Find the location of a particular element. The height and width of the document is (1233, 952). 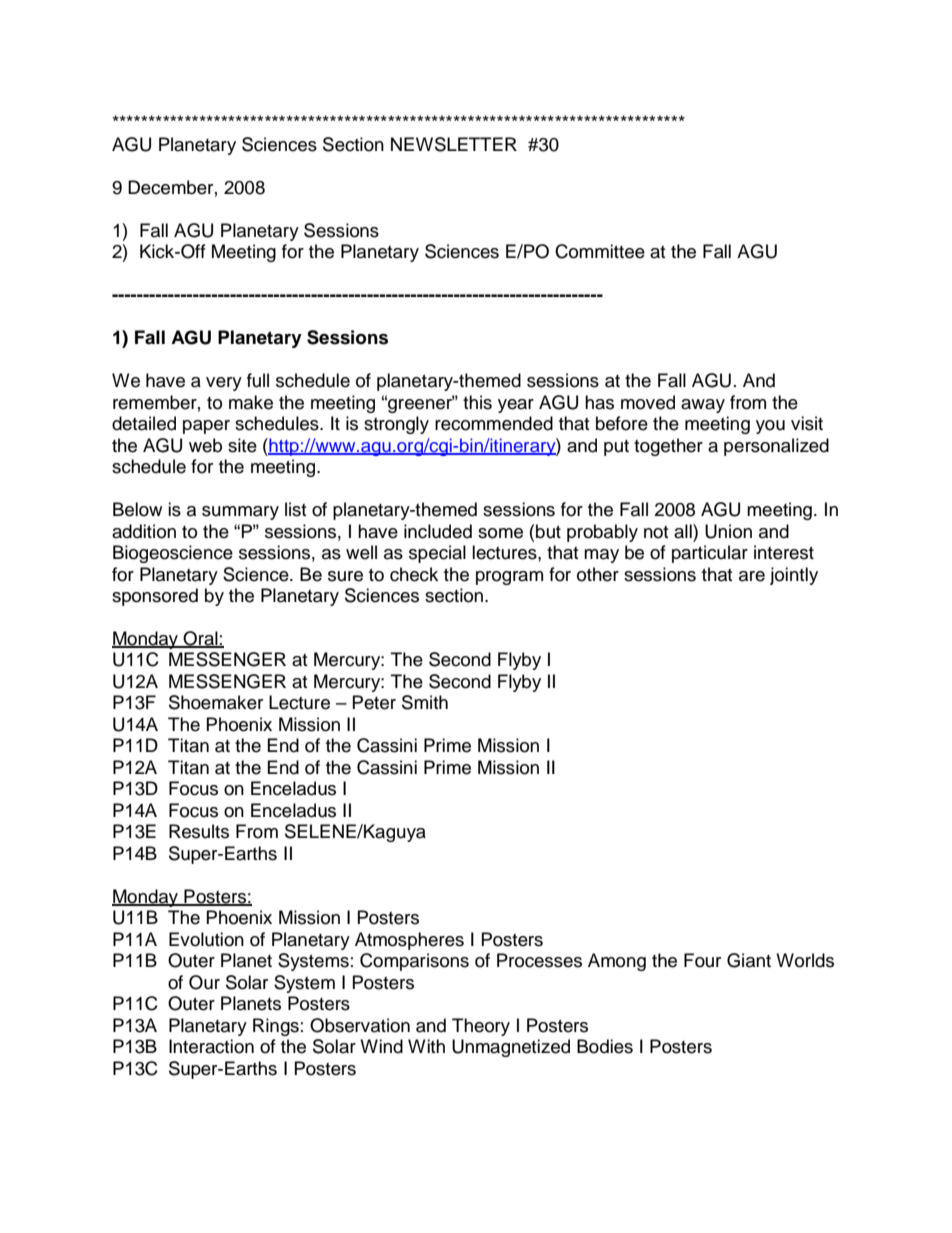

Interaction is located at coordinates (211, 1046).
